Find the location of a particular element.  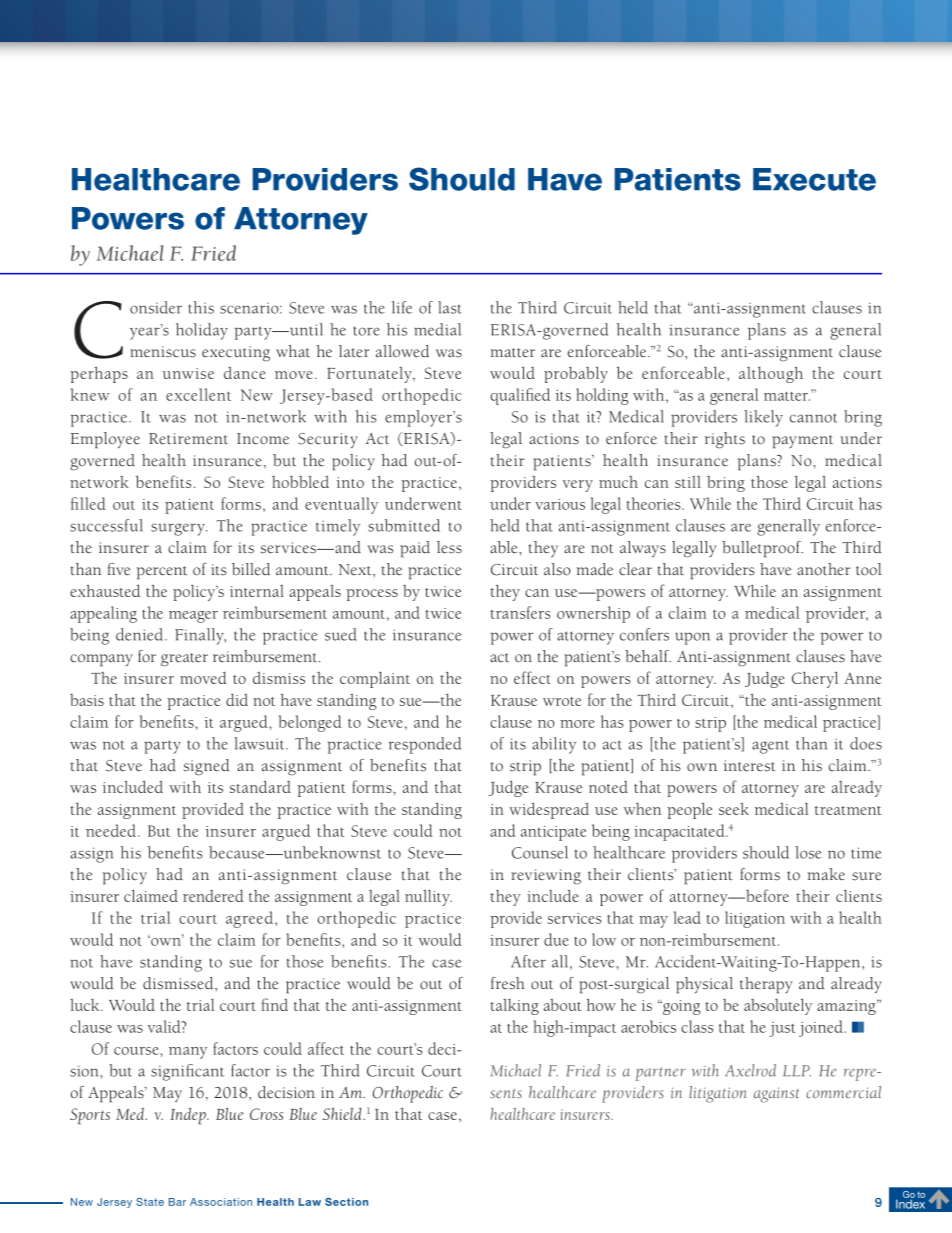

Bar is located at coordinates (177, 1202).
